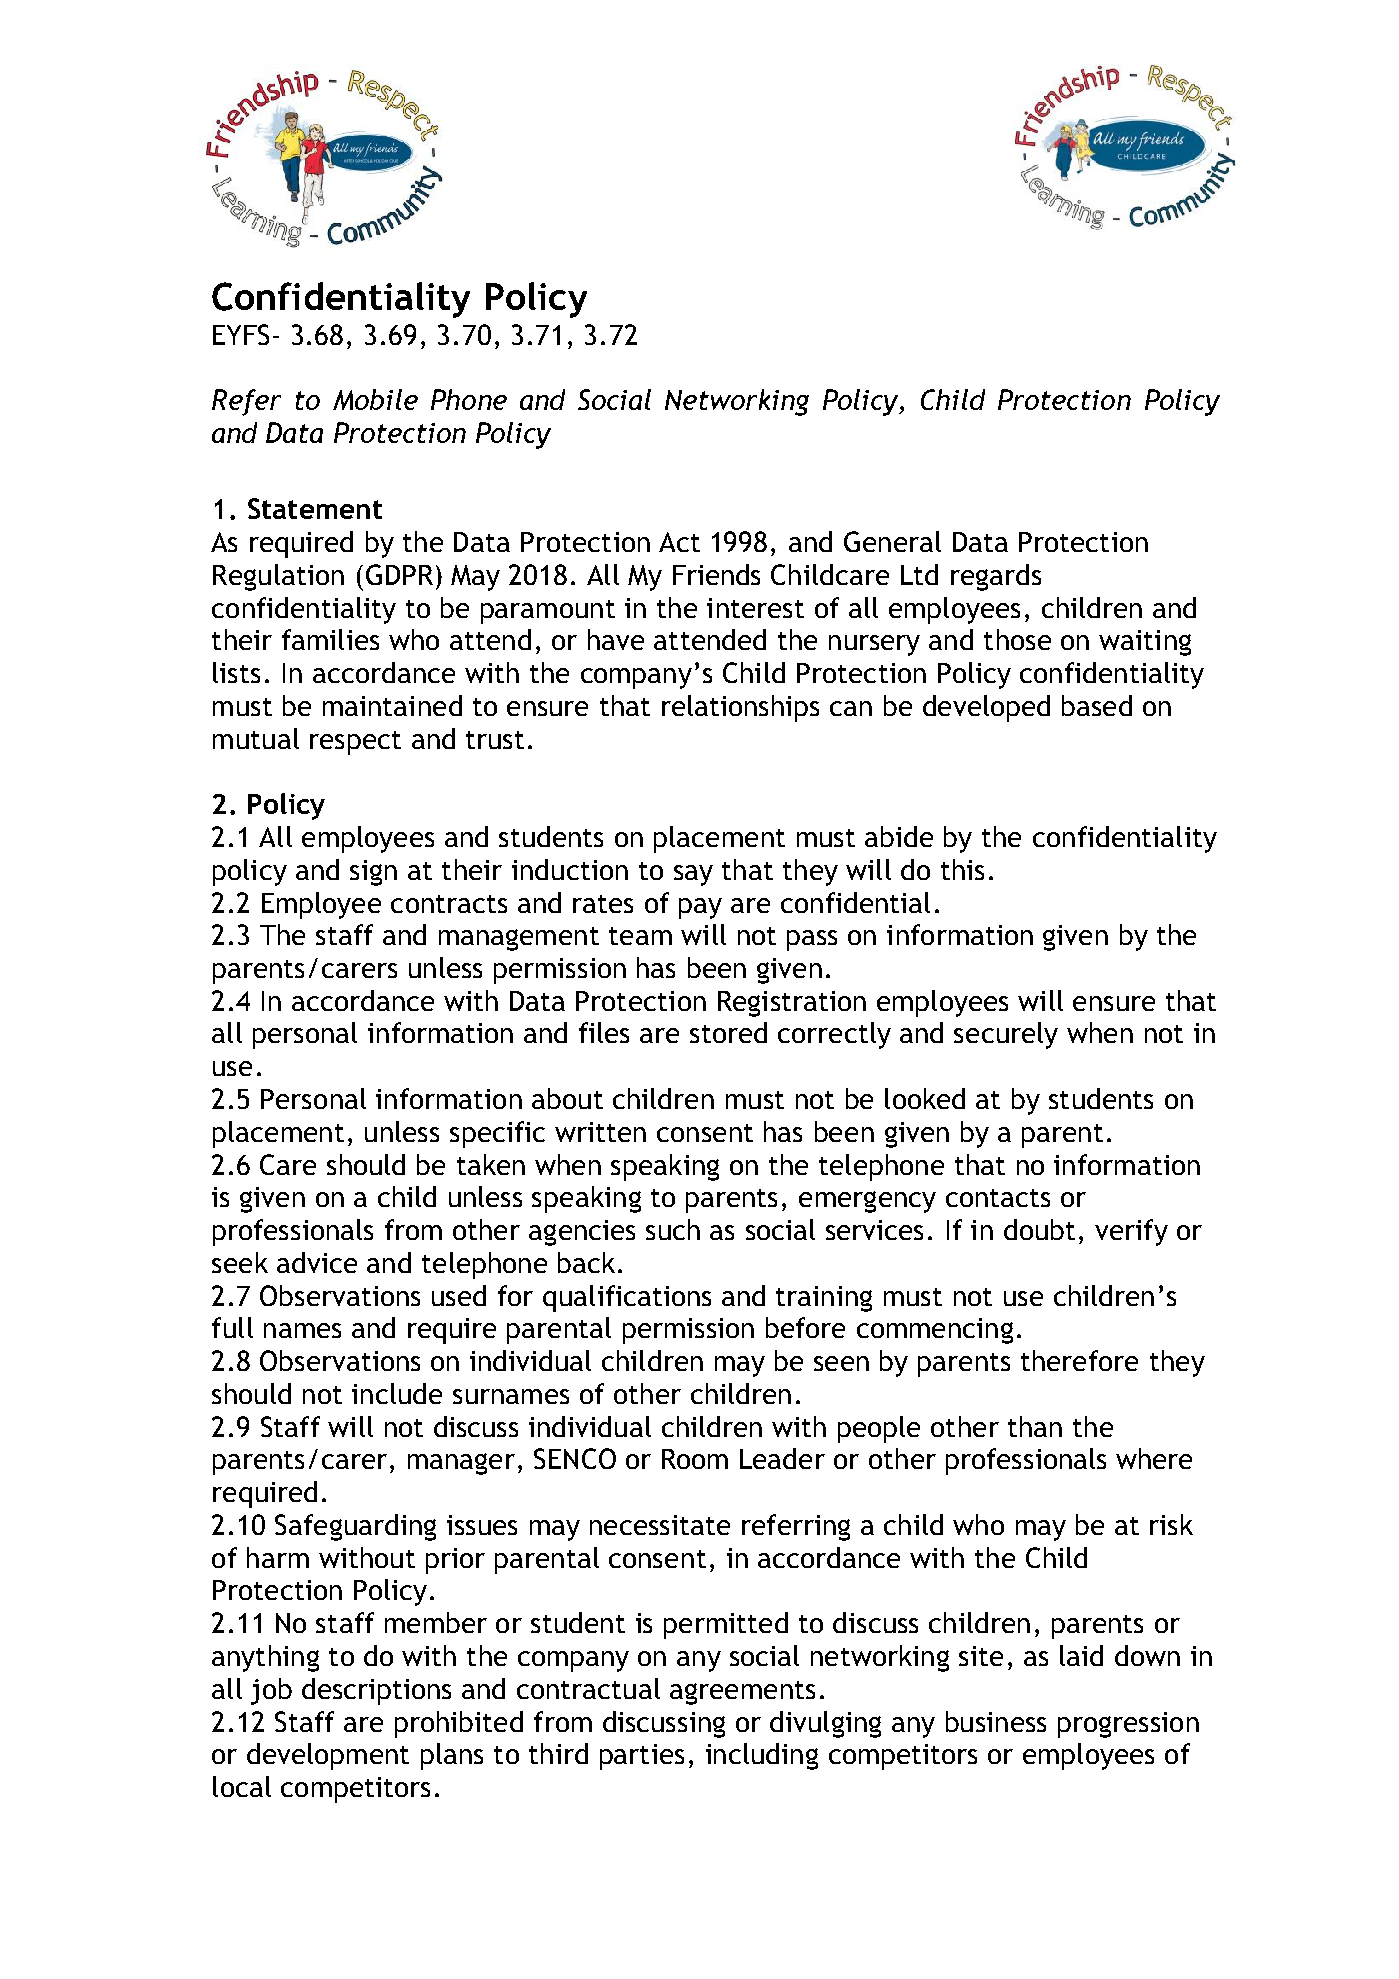  Describe the element at coordinates (996, 577) in the image. I see `regards` at that location.
